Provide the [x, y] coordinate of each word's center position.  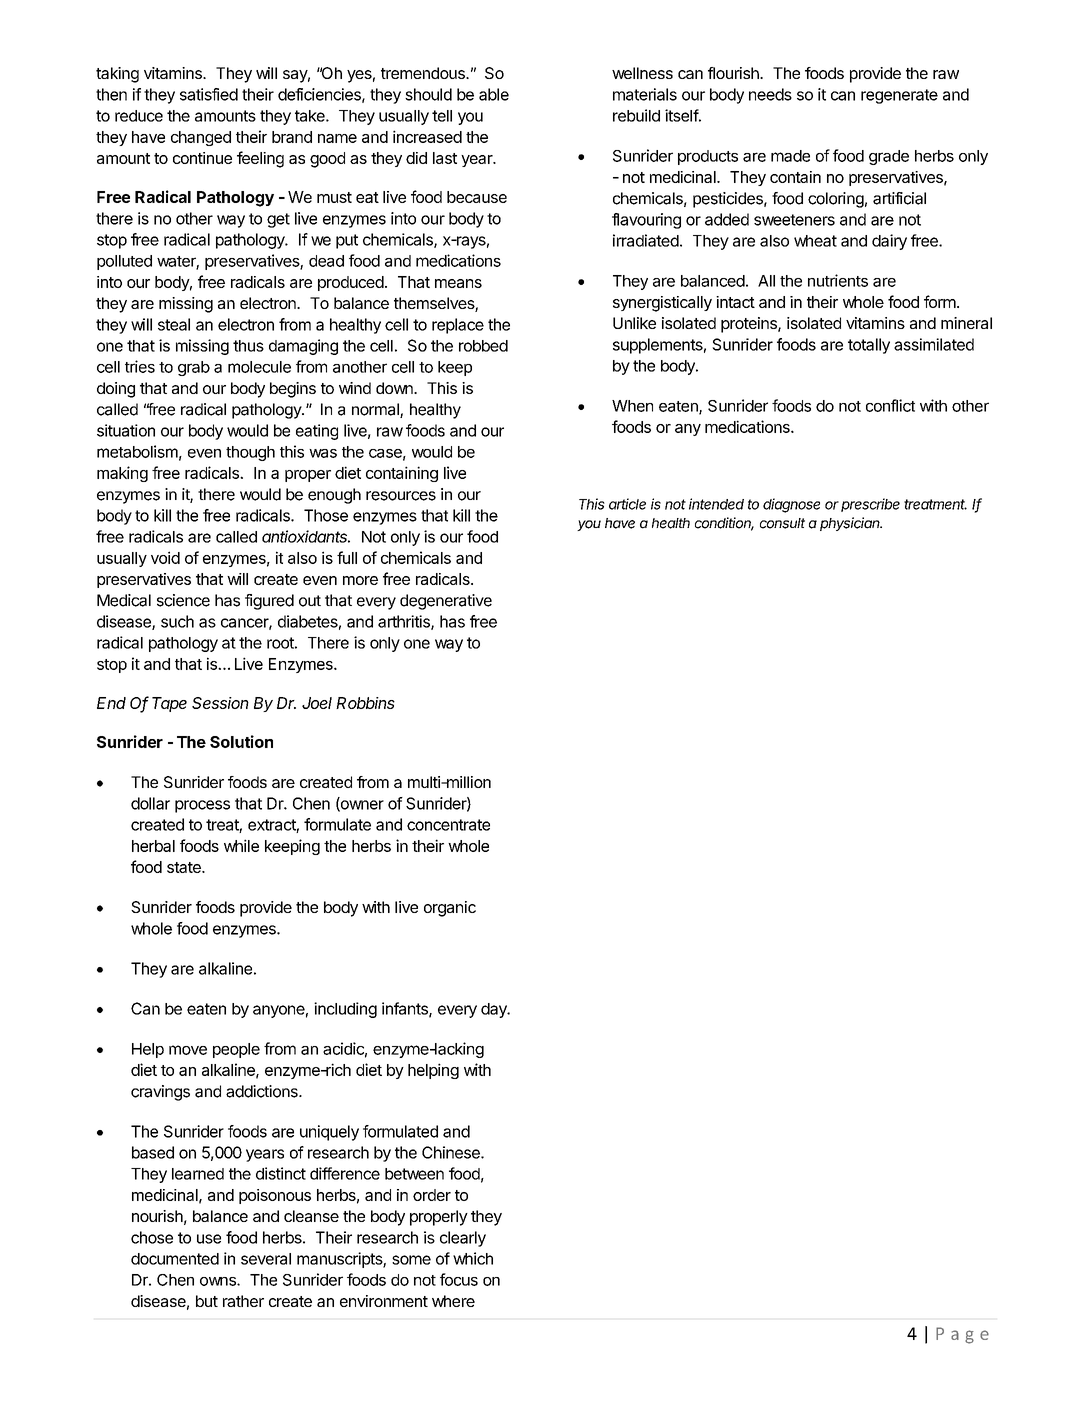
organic [450, 909]
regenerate [899, 96]
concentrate [448, 825]
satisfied [209, 94]
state [185, 867]
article [627, 504]
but [207, 1301]
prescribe [870, 505]
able [494, 94]
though [250, 453]
